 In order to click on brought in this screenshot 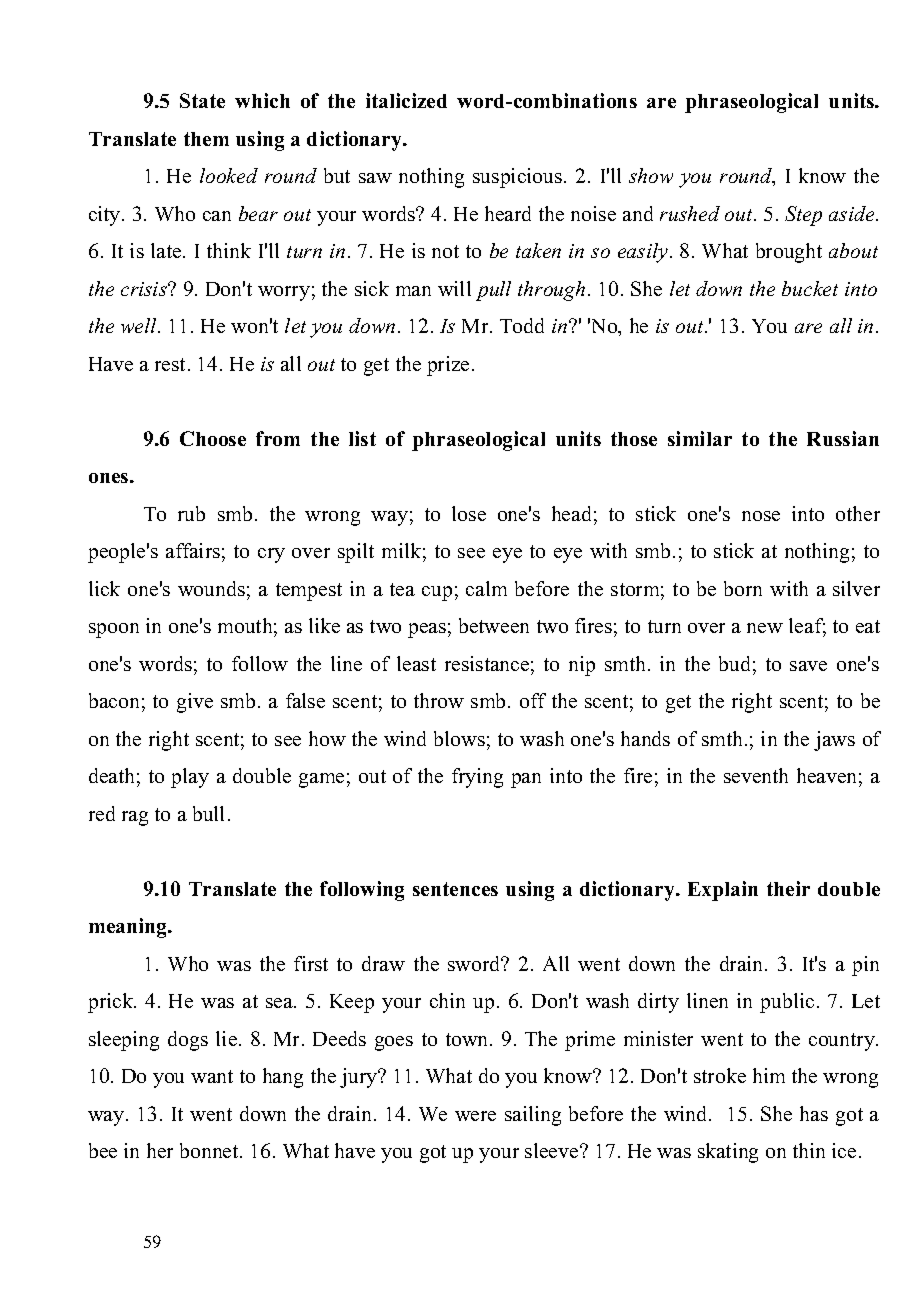, I will do `click(789, 253)`.
